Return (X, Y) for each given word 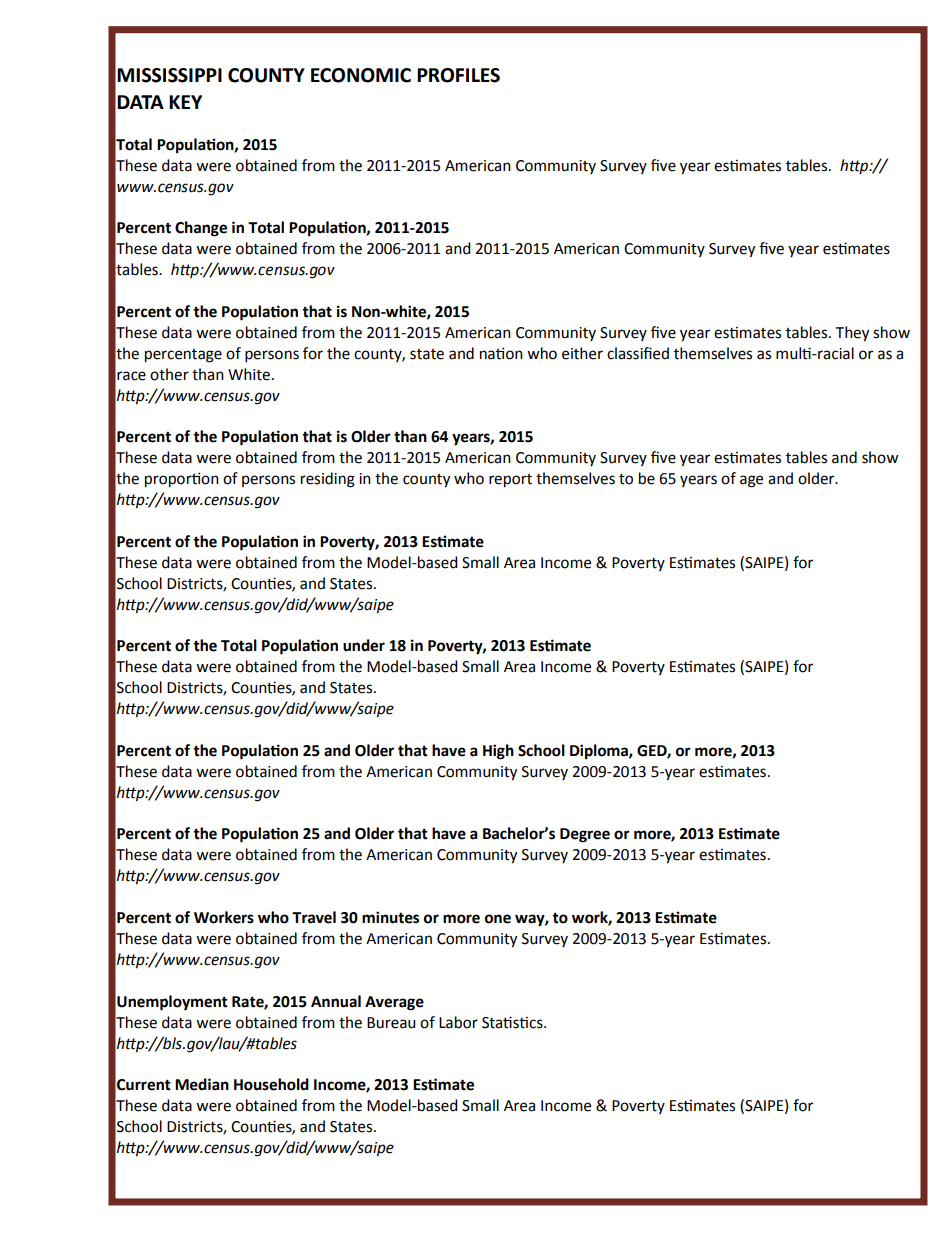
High (498, 752)
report (510, 481)
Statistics (513, 1022)
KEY (185, 102)
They (852, 334)
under (364, 645)
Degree (585, 835)
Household (271, 1084)
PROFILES (458, 75)
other (169, 374)
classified (638, 353)
